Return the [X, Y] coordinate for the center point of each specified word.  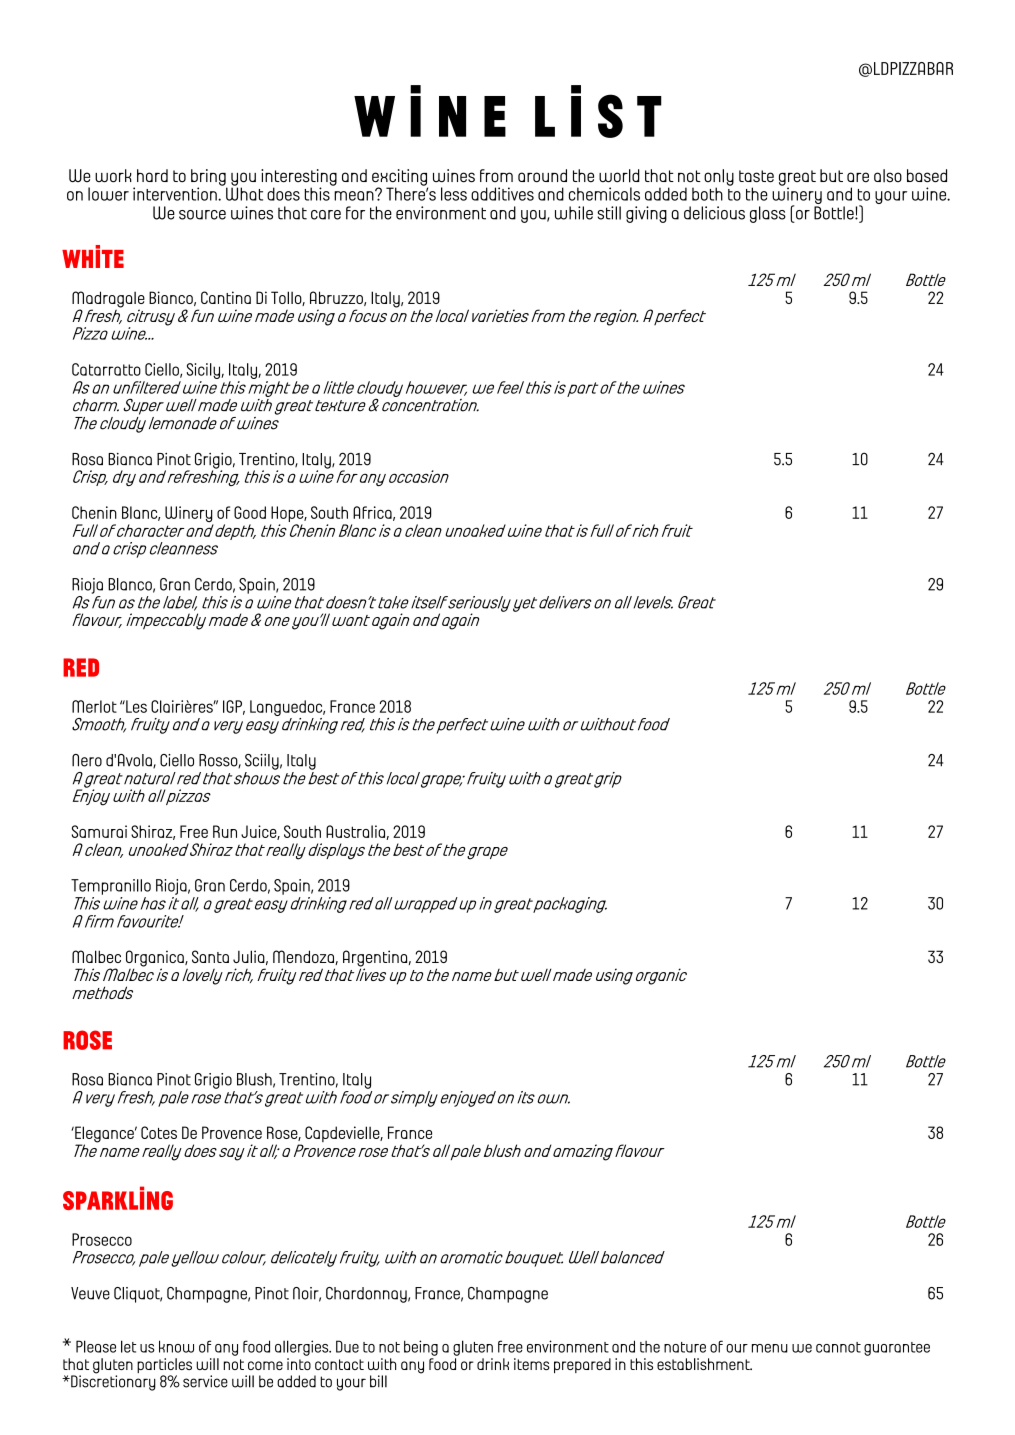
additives [502, 194]
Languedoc [287, 709]
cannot [838, 1347]
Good [250, 512]
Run [225, 831]
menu [770, 1348]
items [532, 1364]
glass [768, 214]
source [202, 215]
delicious [714, 213]
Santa [210, 956]
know [176, 1346]
